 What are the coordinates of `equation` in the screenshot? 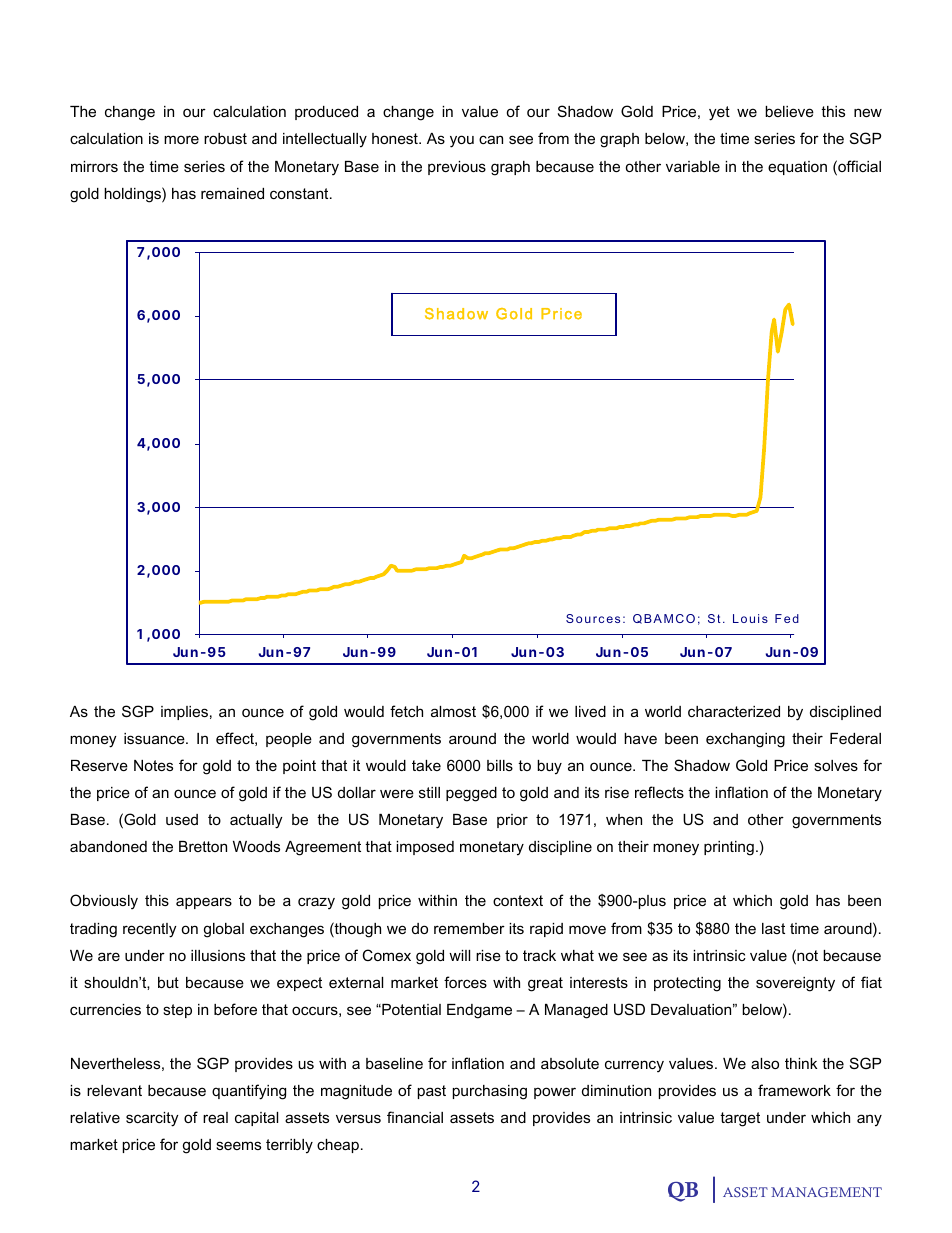 It's located at (797, 168).
